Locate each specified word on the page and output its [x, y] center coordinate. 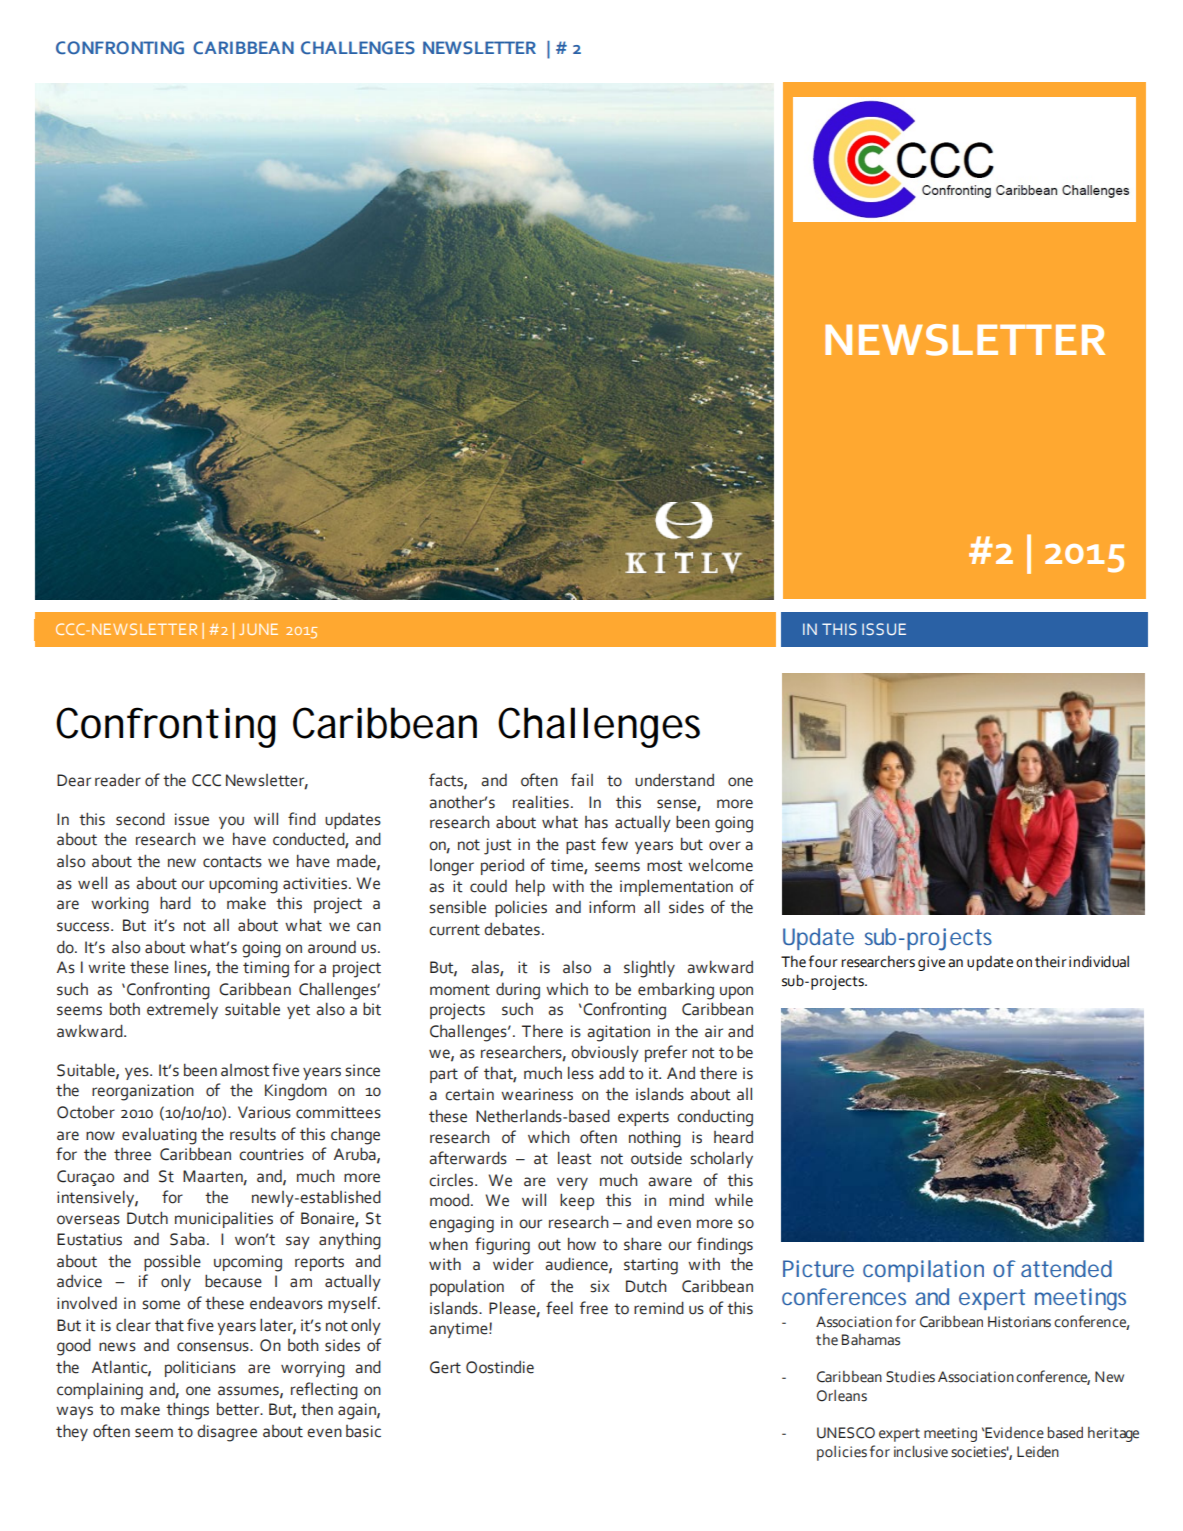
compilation [923, 1271]
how [582, 1244]
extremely [182, 1010]
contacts [232, 862]
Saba [187, 1239]
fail [582, 780]
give [931, 963]
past [581, 846]
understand [674, 780]
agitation [618, 1033]
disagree [227, 1433]
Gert [445, 1367]
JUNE [258, 629]
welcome [720, 865]
